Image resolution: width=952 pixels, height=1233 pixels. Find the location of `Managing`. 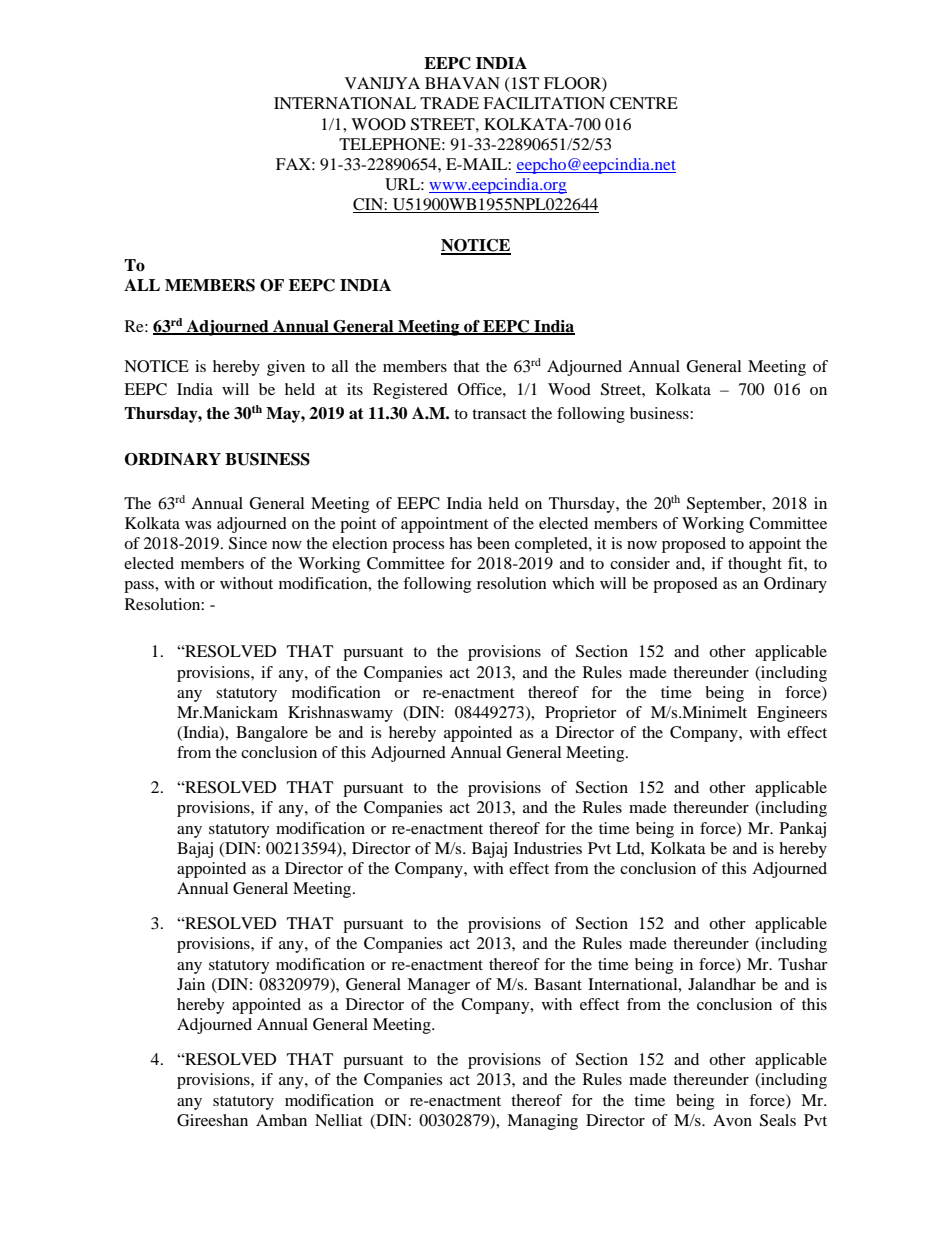

Managing is located at coordinates (542, 1122).
